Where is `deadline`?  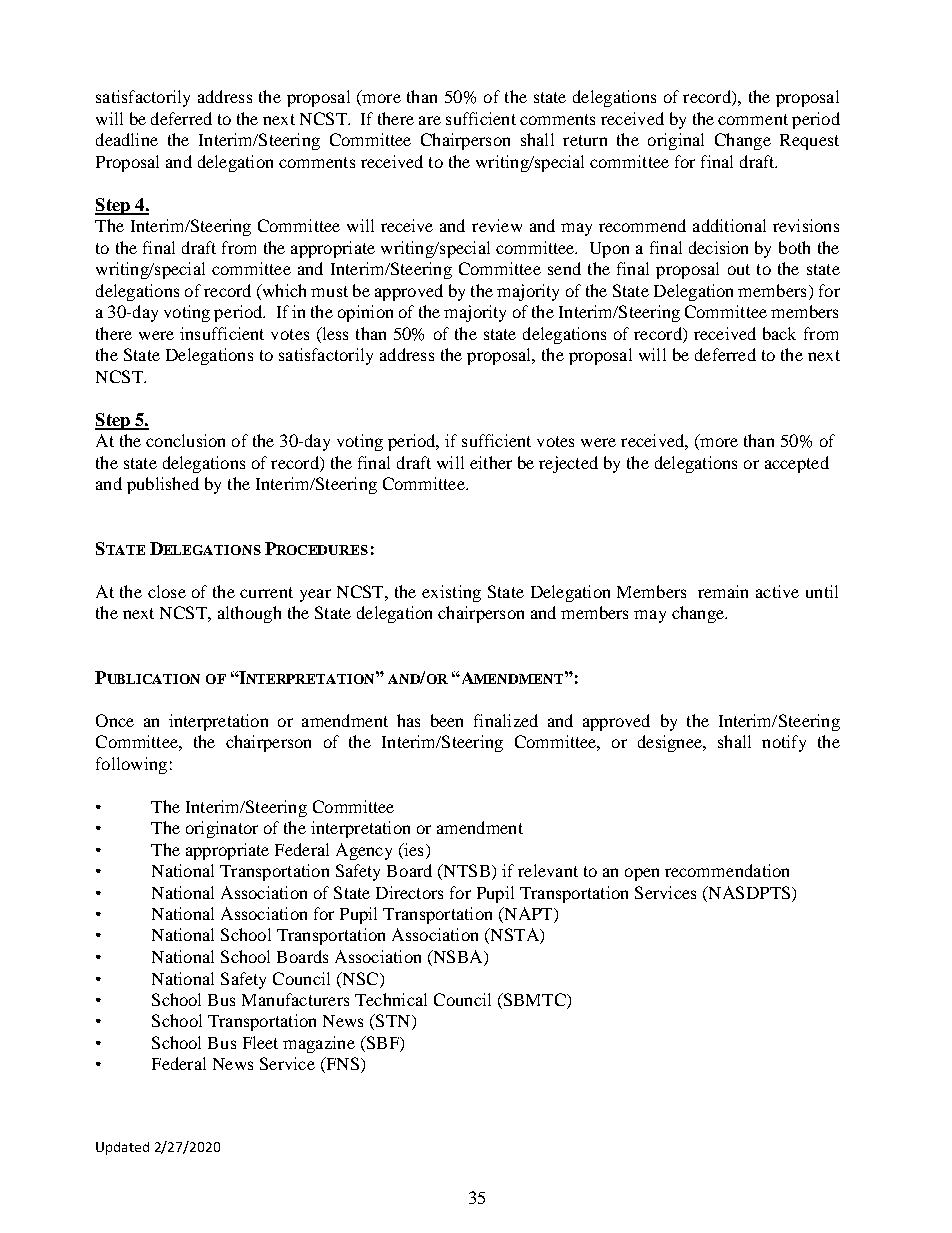
deadline is located at coordinates (127, 139).
